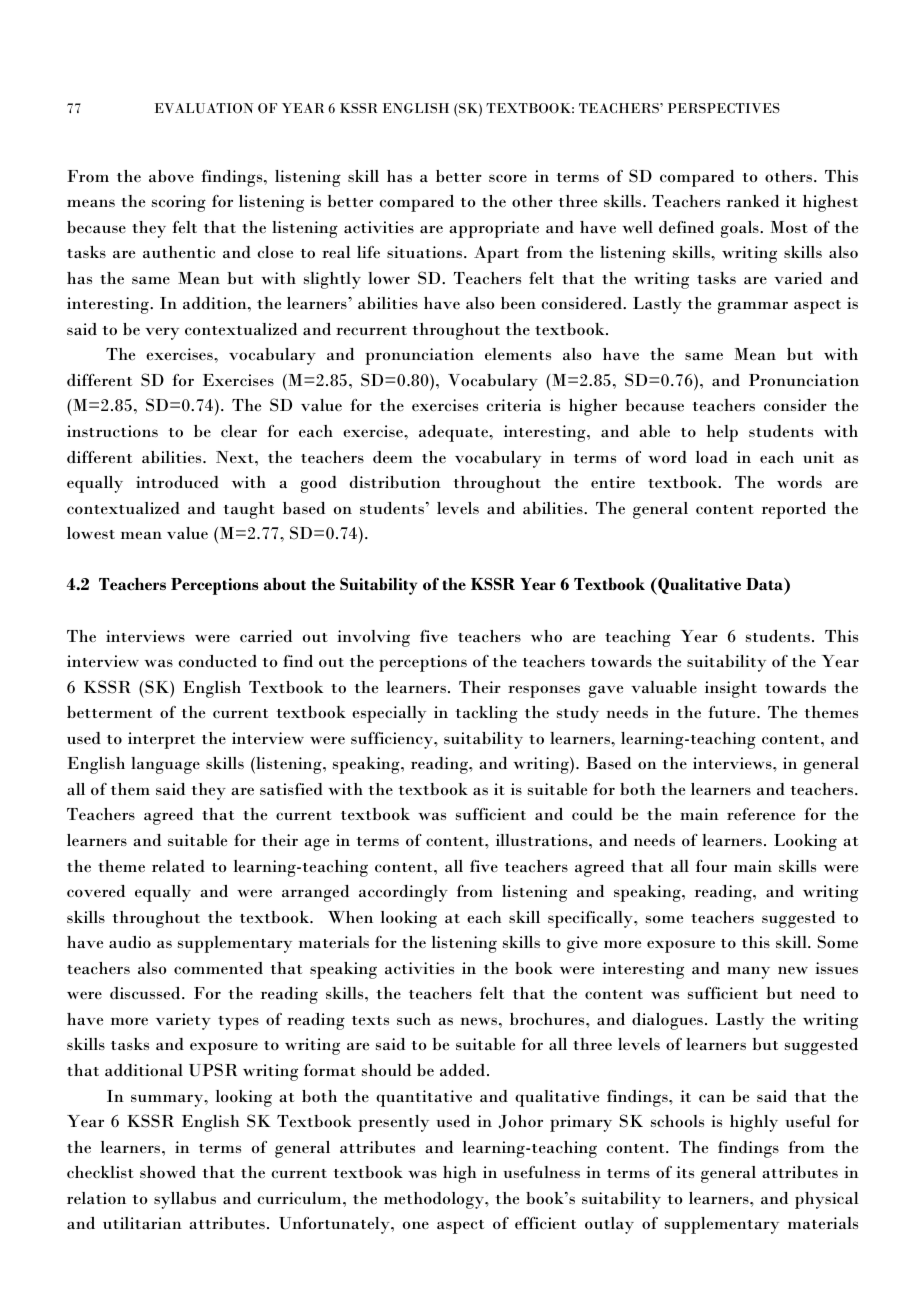 This screenshot has height=1313, width=924. I want to click on many, so click(748, 972).
